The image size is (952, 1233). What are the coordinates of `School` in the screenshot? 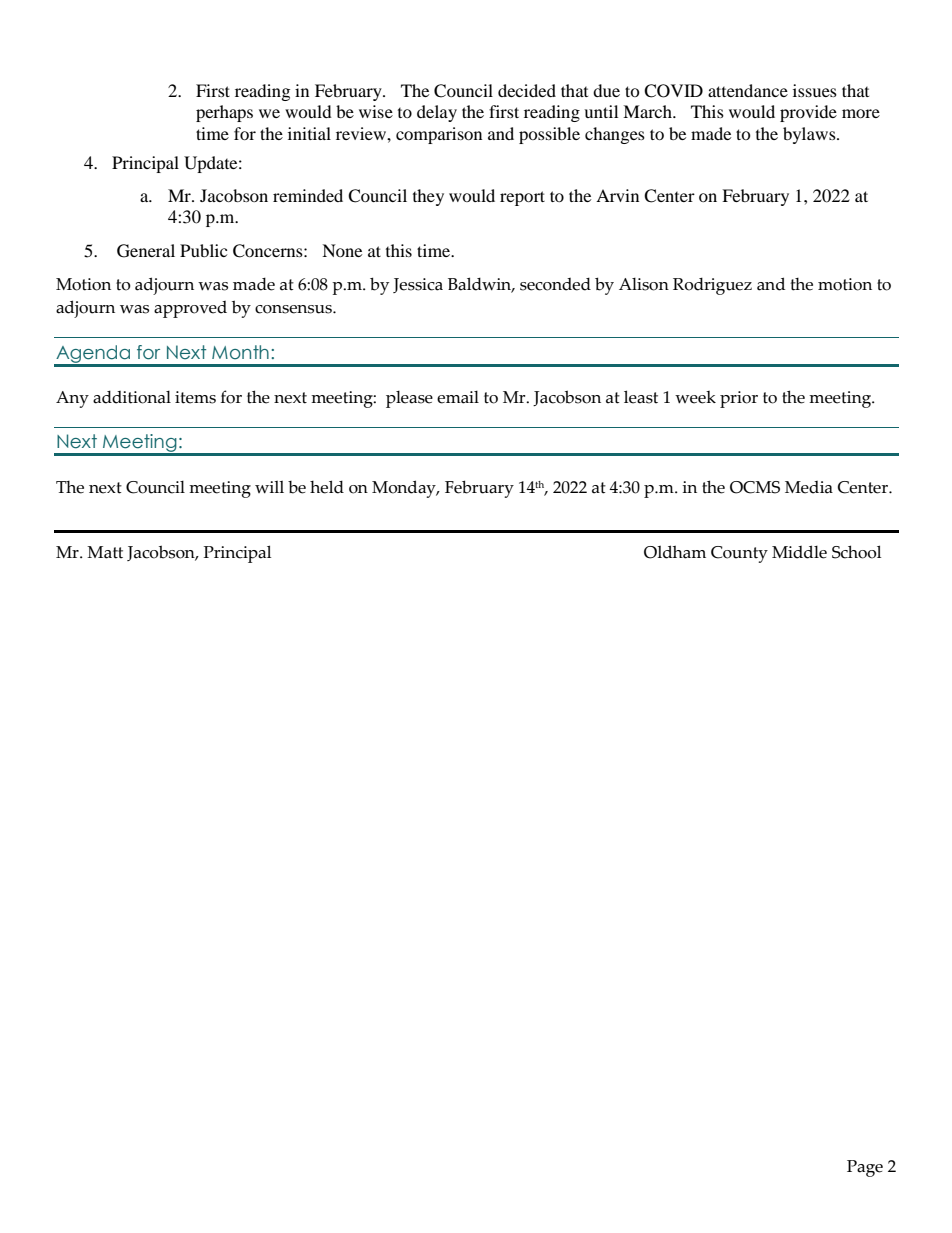 It's located at (856, 552).
